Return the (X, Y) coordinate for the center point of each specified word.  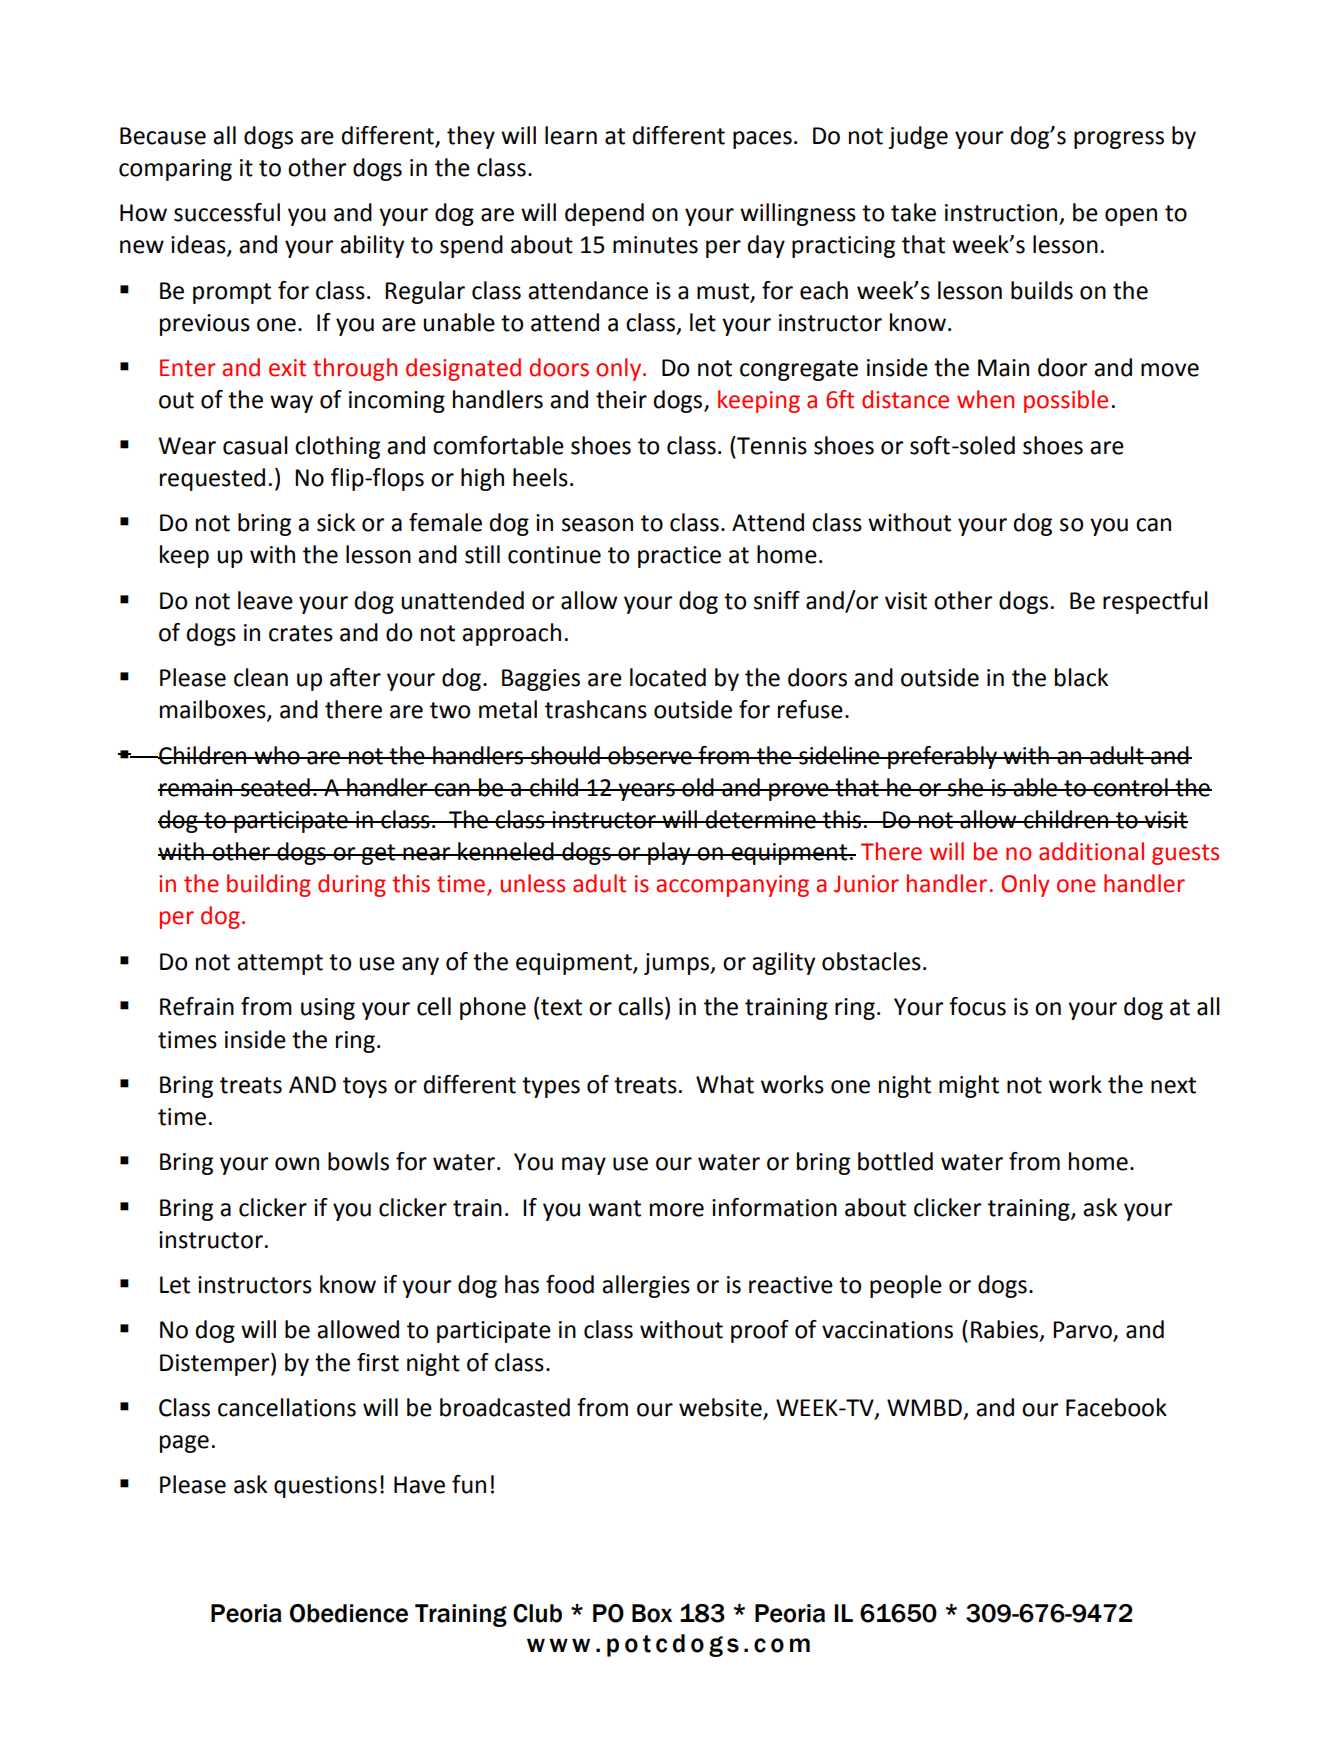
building (269, 885)
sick (336, 522)
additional (1091, 851)
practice (679, 557)
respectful (1155, 602)
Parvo (1083, 1331)
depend (604, 214)
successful (227, 212)
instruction (1001, 213)
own (297, 1164)
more (677, 1210)
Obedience (349, 1613)
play (669, 853)
